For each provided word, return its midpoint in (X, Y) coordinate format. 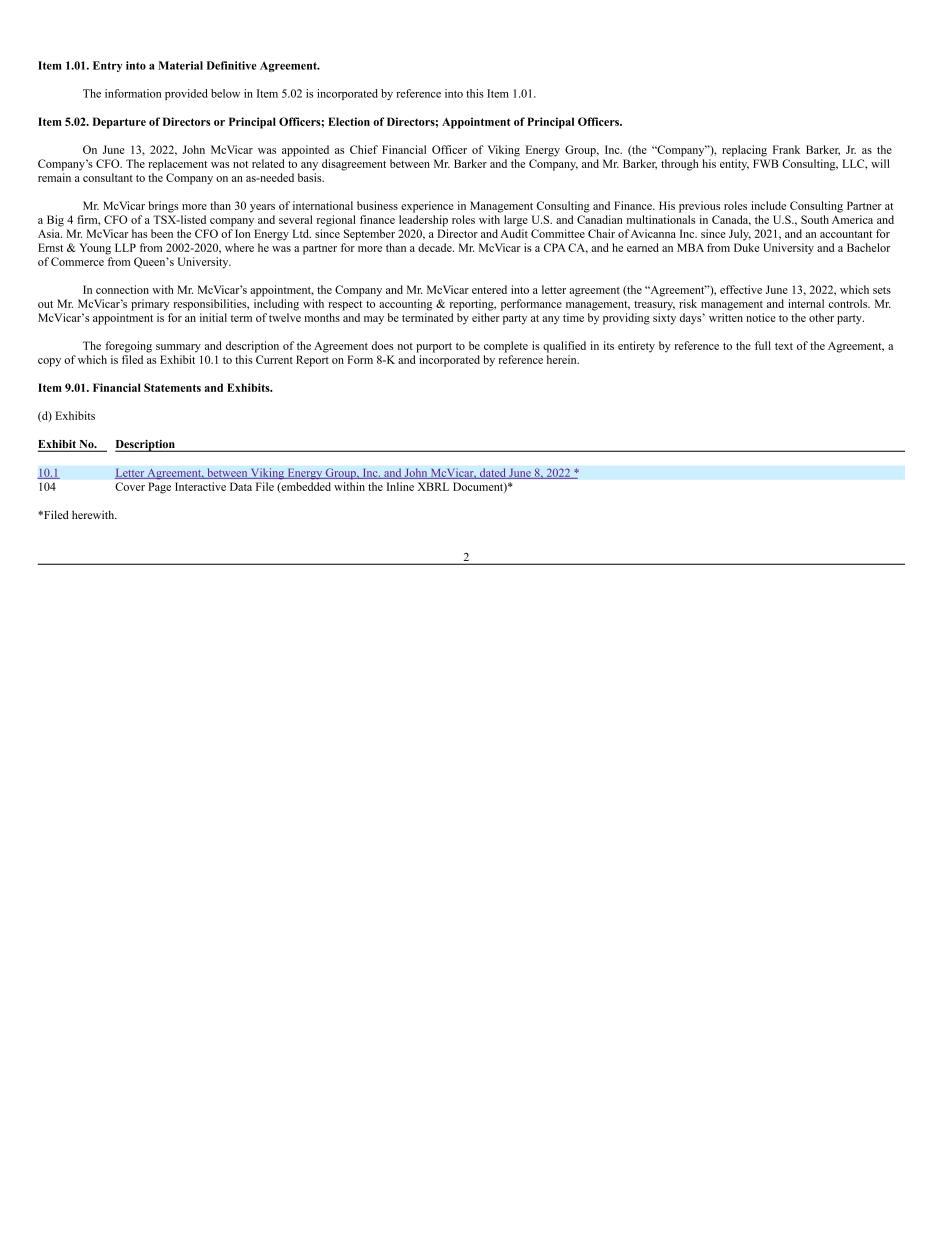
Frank (786, 149)
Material (180, 65)
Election (349, 121)
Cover (130, 486)
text (784, 346)
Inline (400, 486)
